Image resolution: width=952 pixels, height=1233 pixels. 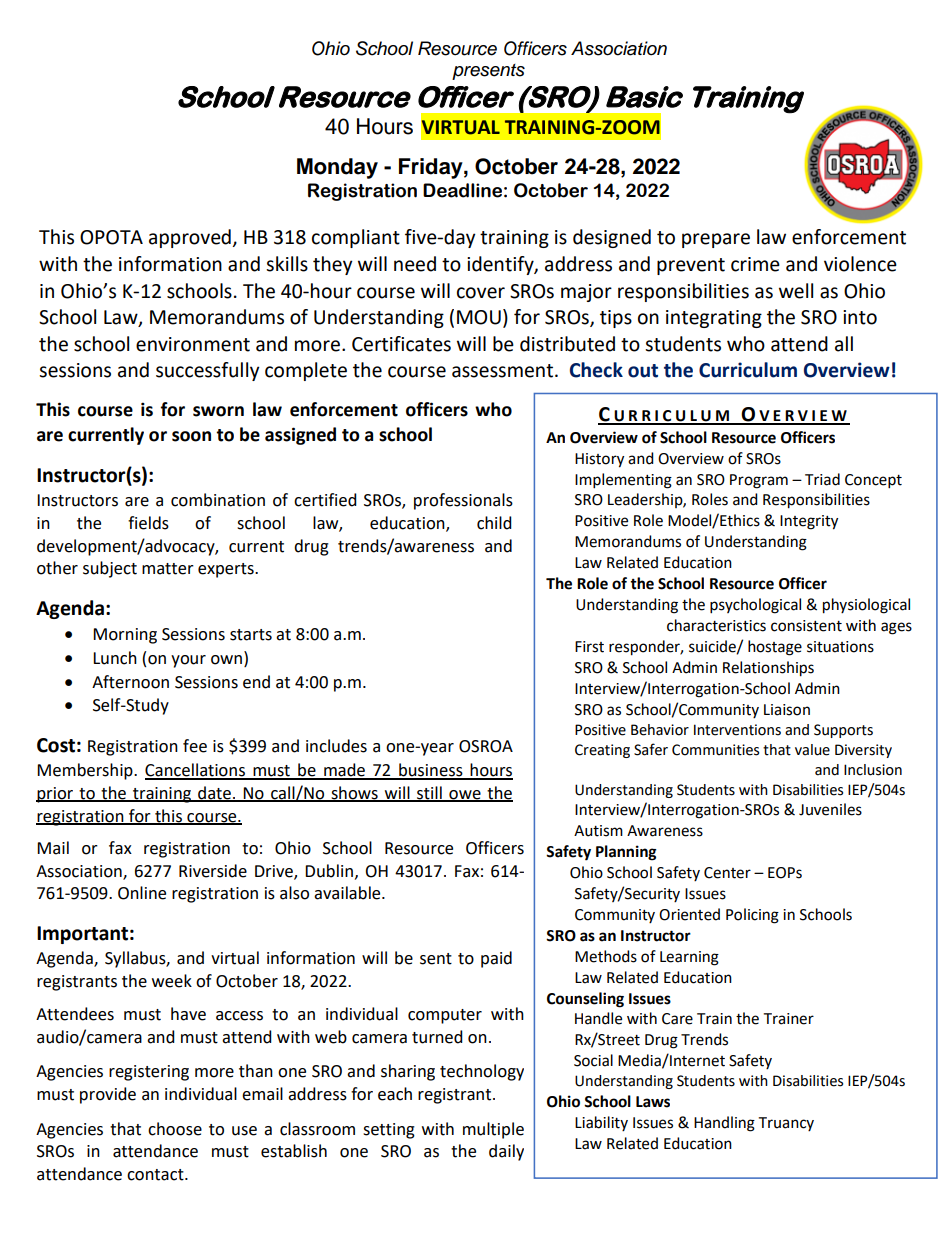 I want to click on Relationships, so click(x=768, y=669).
